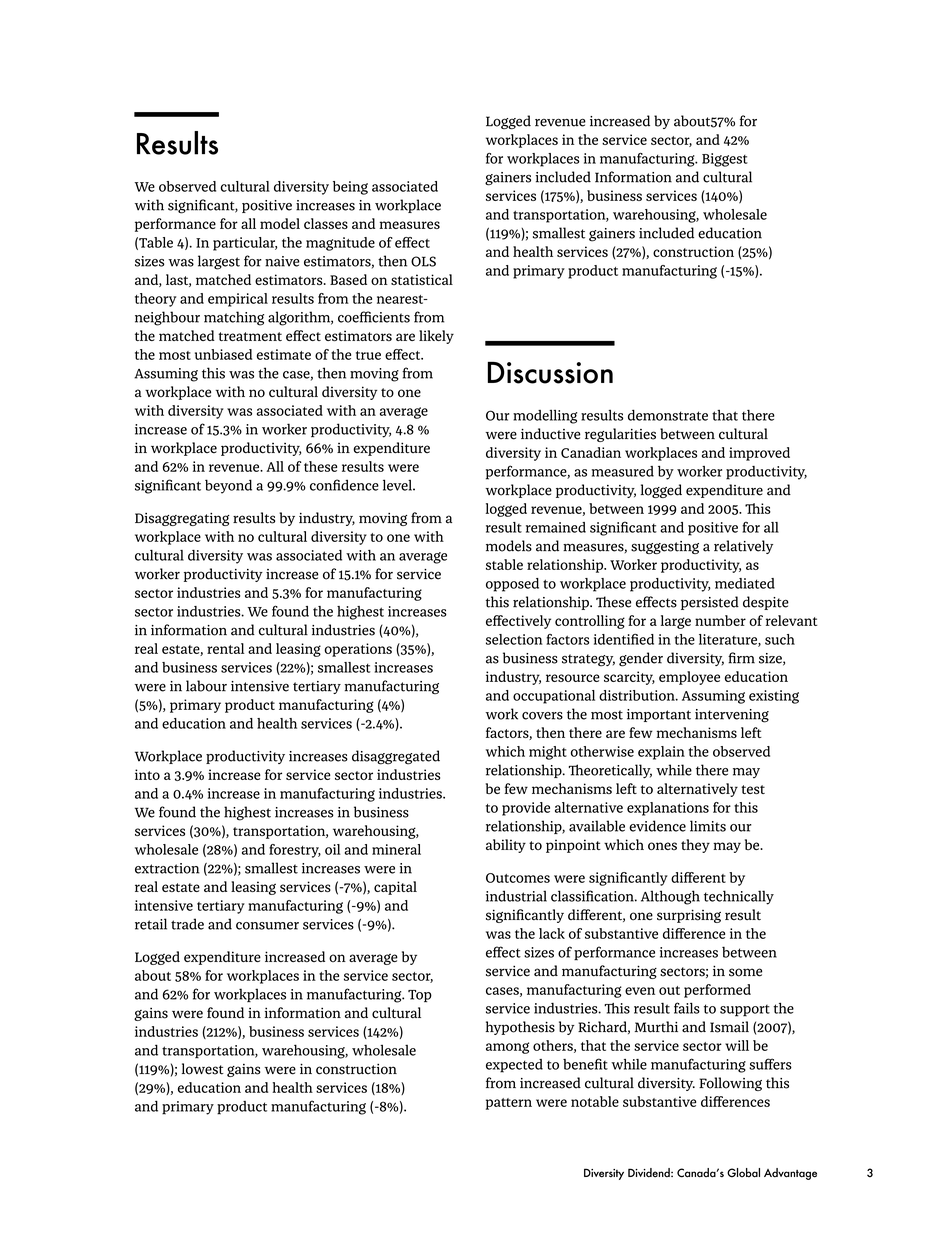 Image resolution: width=952 pixels, height=1233 pixels. Describe the element at coordinates (423, 261) in the page. I see `OLS` at that location.
